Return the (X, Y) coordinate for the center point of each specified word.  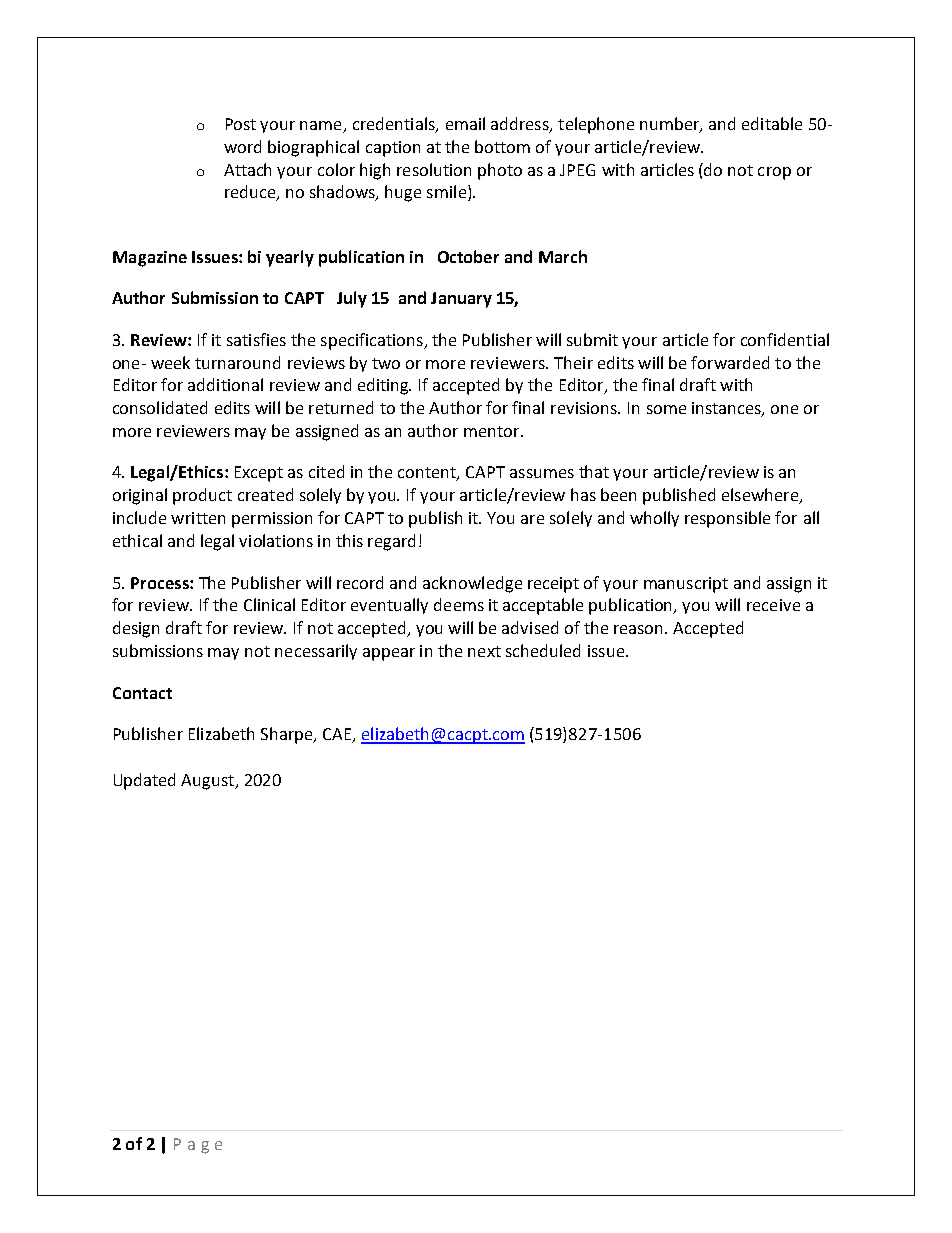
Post (241, 124)
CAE (338, 735)
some (666, 409)
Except (259, 474)
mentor (493, 431)
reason (640, 629)
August (209, 782)
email (465, 123)
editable (772, 123)
